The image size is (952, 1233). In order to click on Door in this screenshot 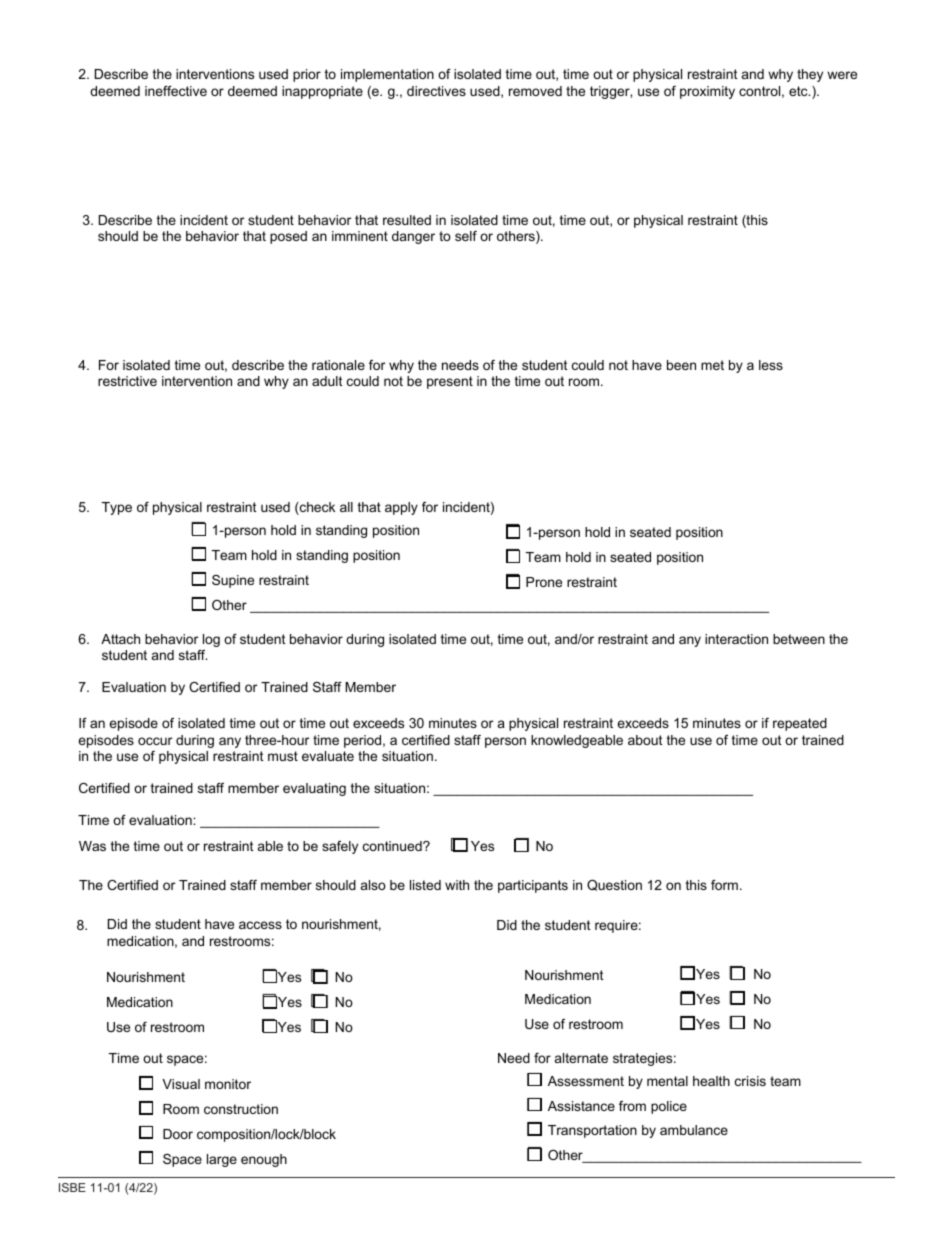, I will do `click(178, 1134)`.
